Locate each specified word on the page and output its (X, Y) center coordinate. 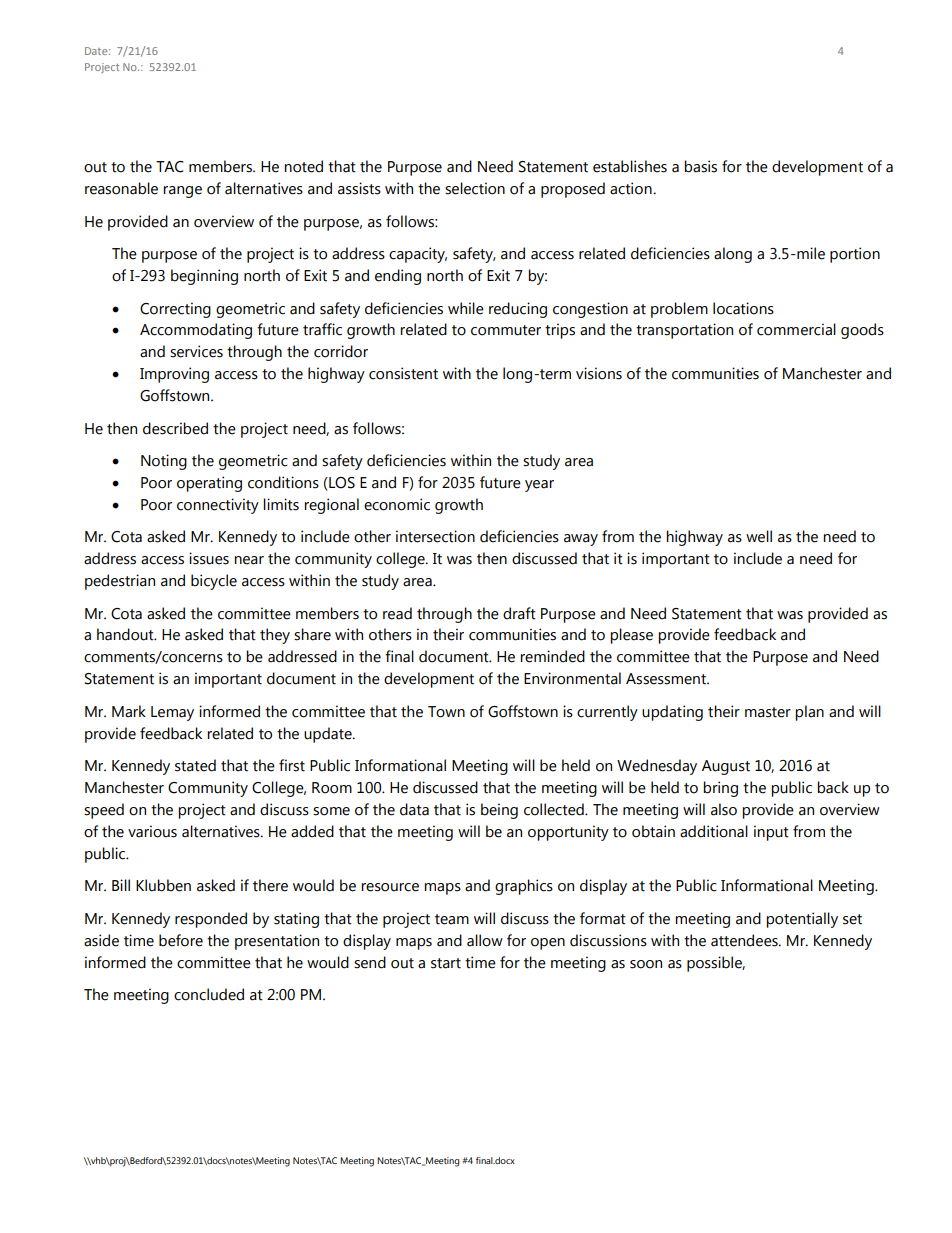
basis (700, 166)
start (446, 963)
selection (475, 188)
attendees (745, 940)
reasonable (121, 188)
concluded (209, 994)
